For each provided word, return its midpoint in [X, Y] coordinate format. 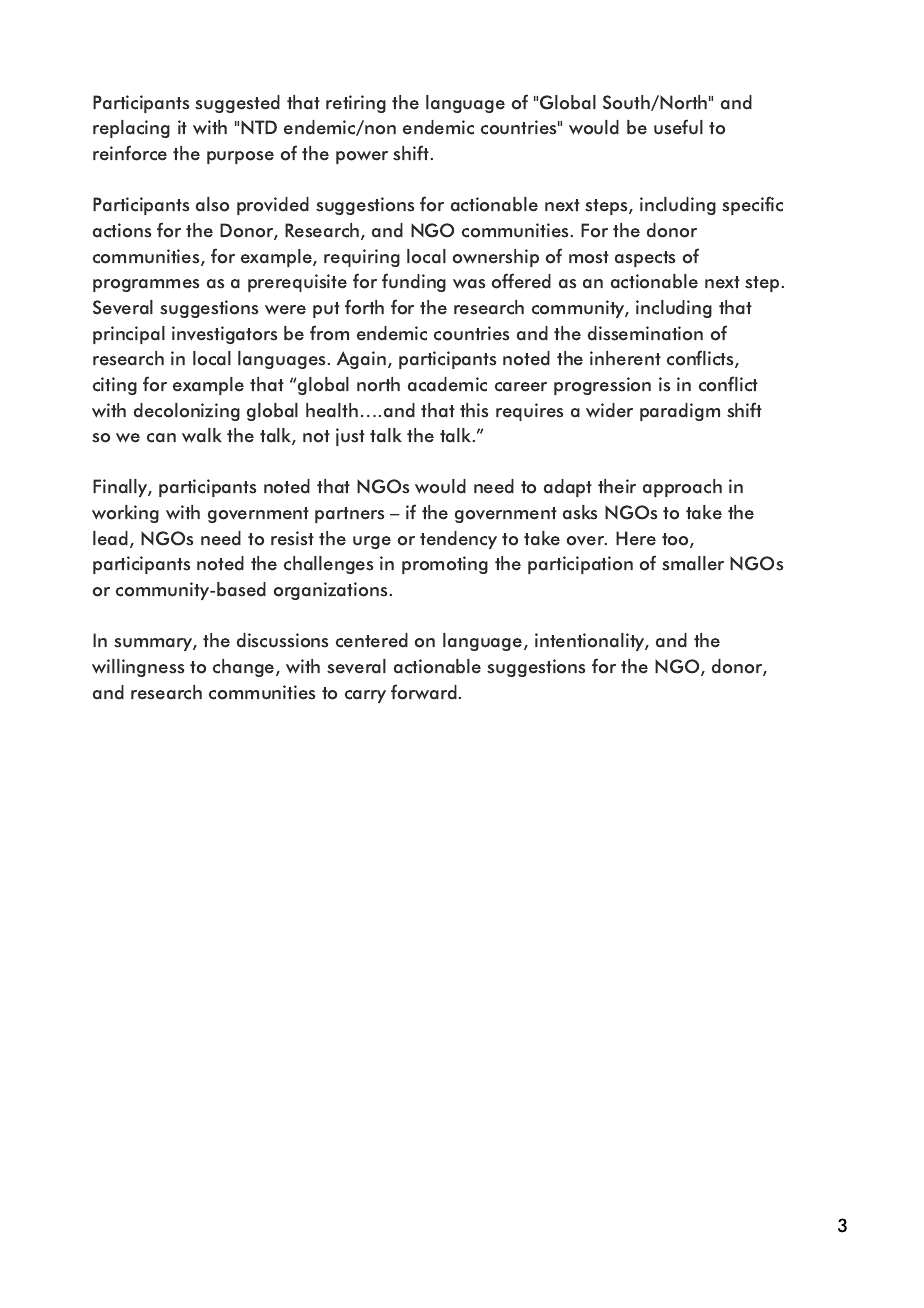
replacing [131, 129]
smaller [693, 563]
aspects [645, 259]
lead [110, 538]
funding [414, 282]
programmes [146, 285]
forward [424, 692]
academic [447, 384]
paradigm [680, 412]
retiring [356, 104]
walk [202, 435]
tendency [458, 540]
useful [678, 127]
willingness [138, 668]
